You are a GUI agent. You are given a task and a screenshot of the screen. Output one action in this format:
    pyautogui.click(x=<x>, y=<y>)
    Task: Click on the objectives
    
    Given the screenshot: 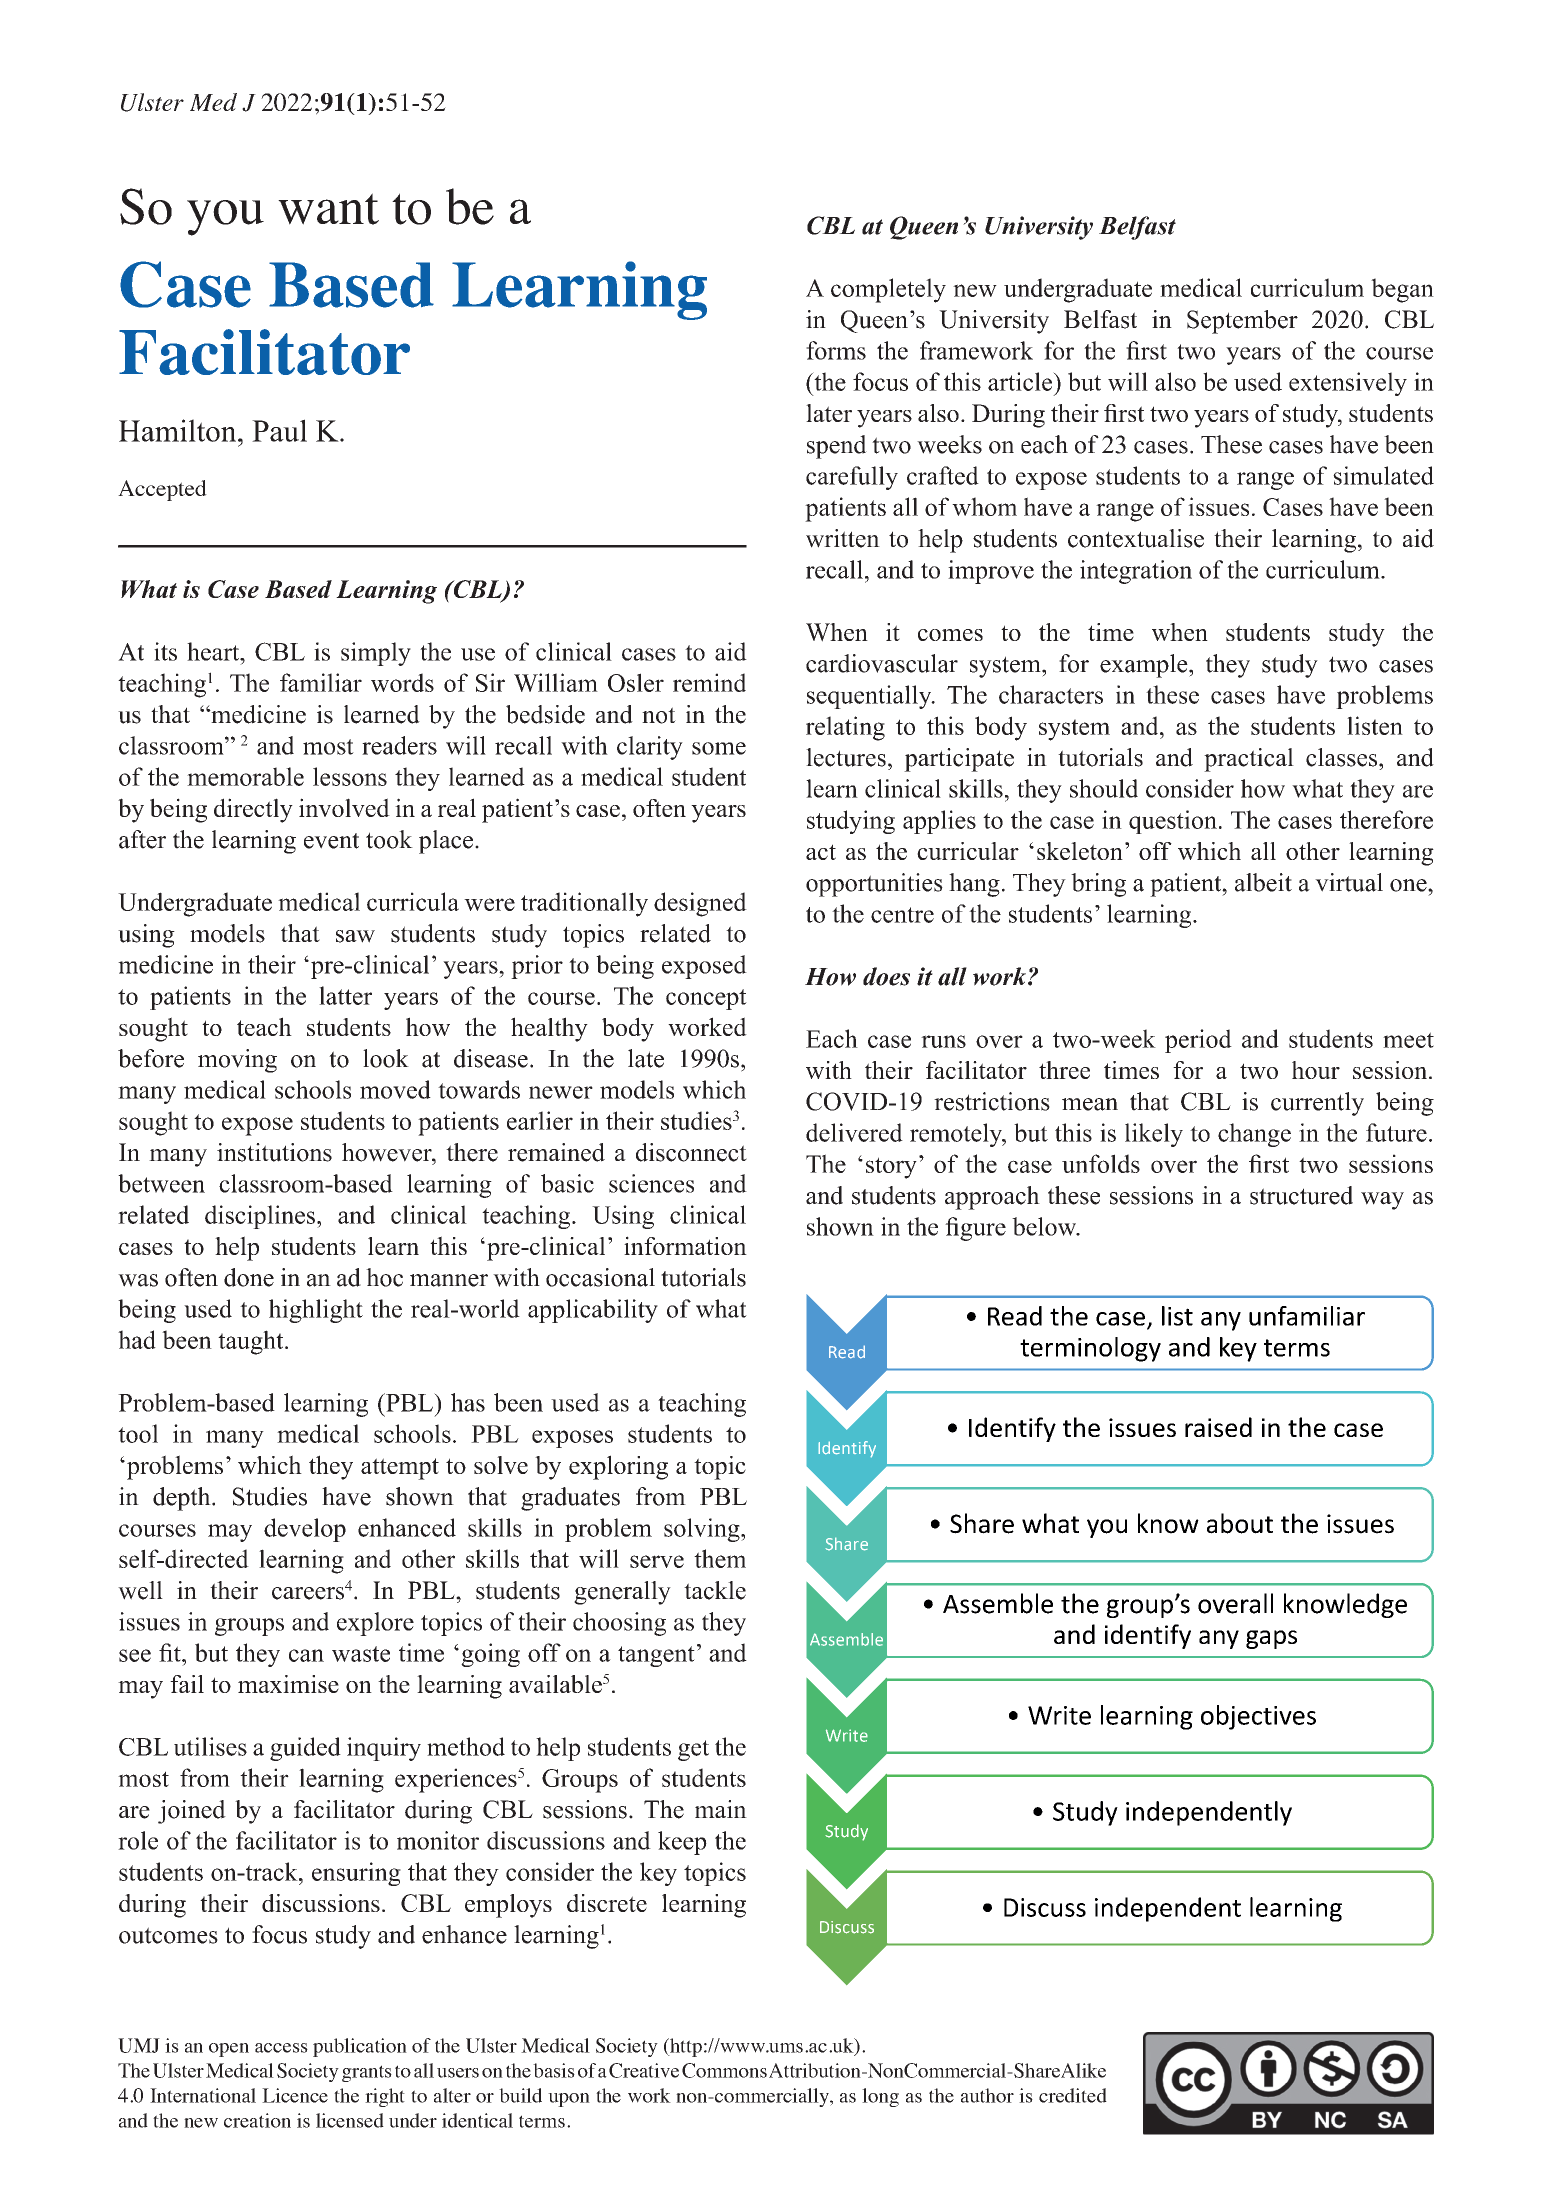 What is the action you would take?
    pyautogui.click(x=1258, y=1717)
